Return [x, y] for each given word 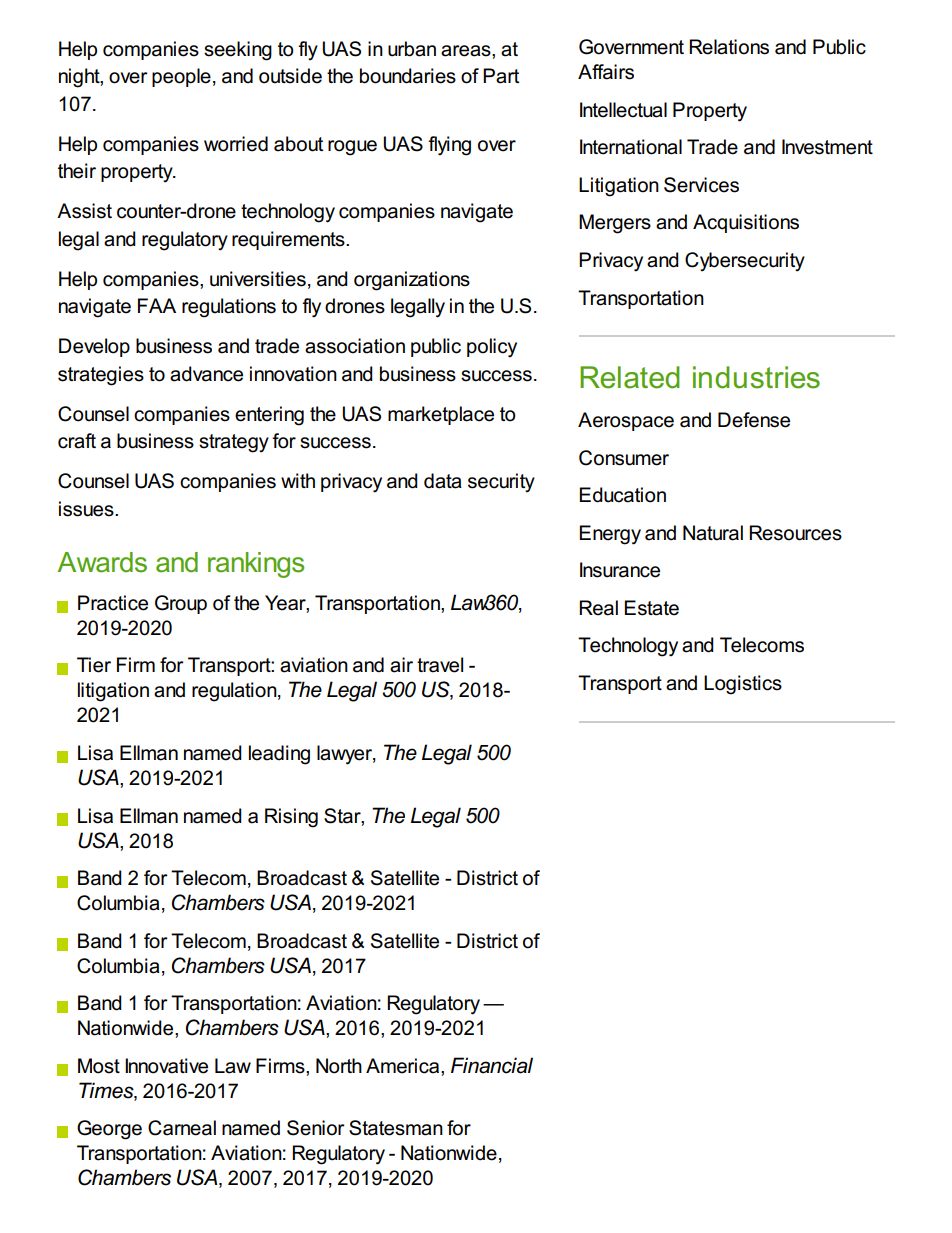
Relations [729, 47]
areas [467, 51]
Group [181, 604]
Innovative [166, 1066]
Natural [713, 533]
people [181, 77]
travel [440, 665]
